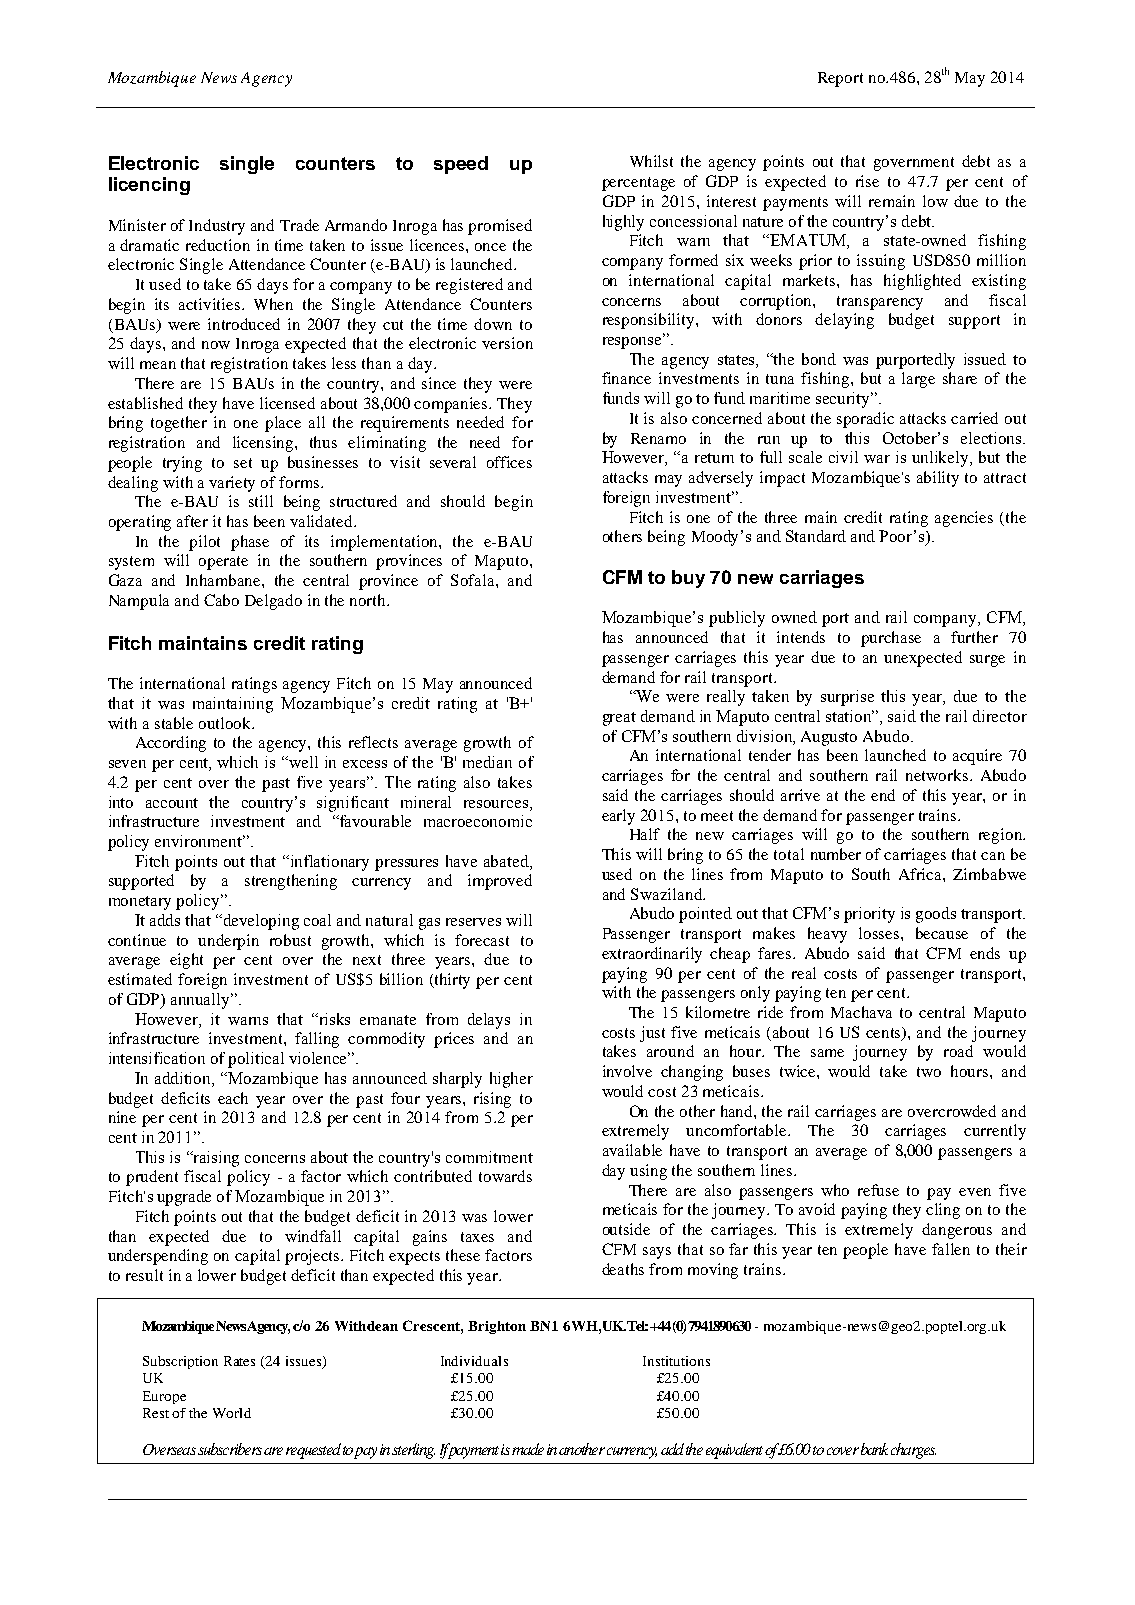  What do you see at coordinates (217, 227) in the screenshot?
I see `Industry` at bounding box center [217, 227].
